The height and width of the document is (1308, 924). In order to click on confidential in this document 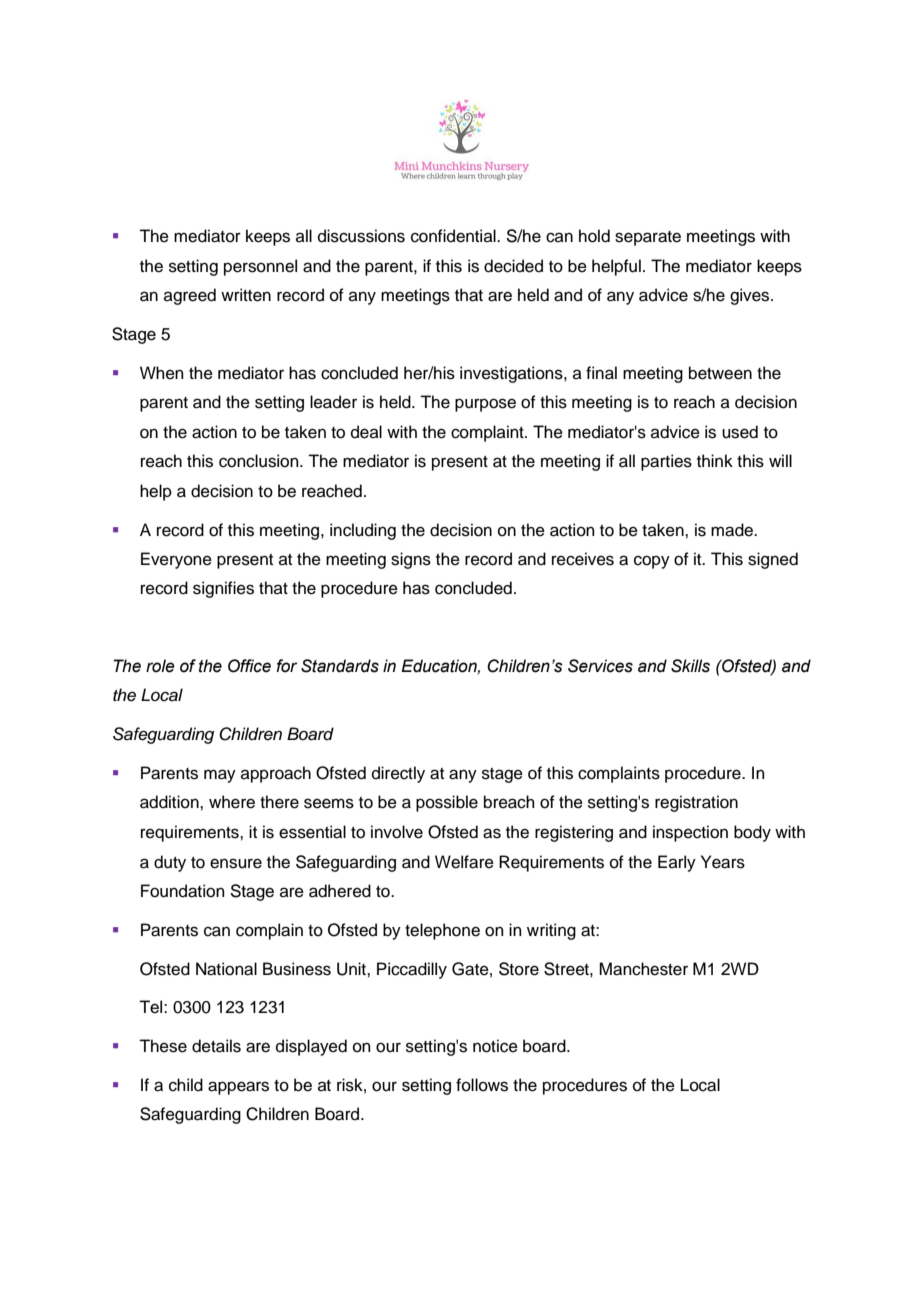, I will do `click(454, 236)`.
